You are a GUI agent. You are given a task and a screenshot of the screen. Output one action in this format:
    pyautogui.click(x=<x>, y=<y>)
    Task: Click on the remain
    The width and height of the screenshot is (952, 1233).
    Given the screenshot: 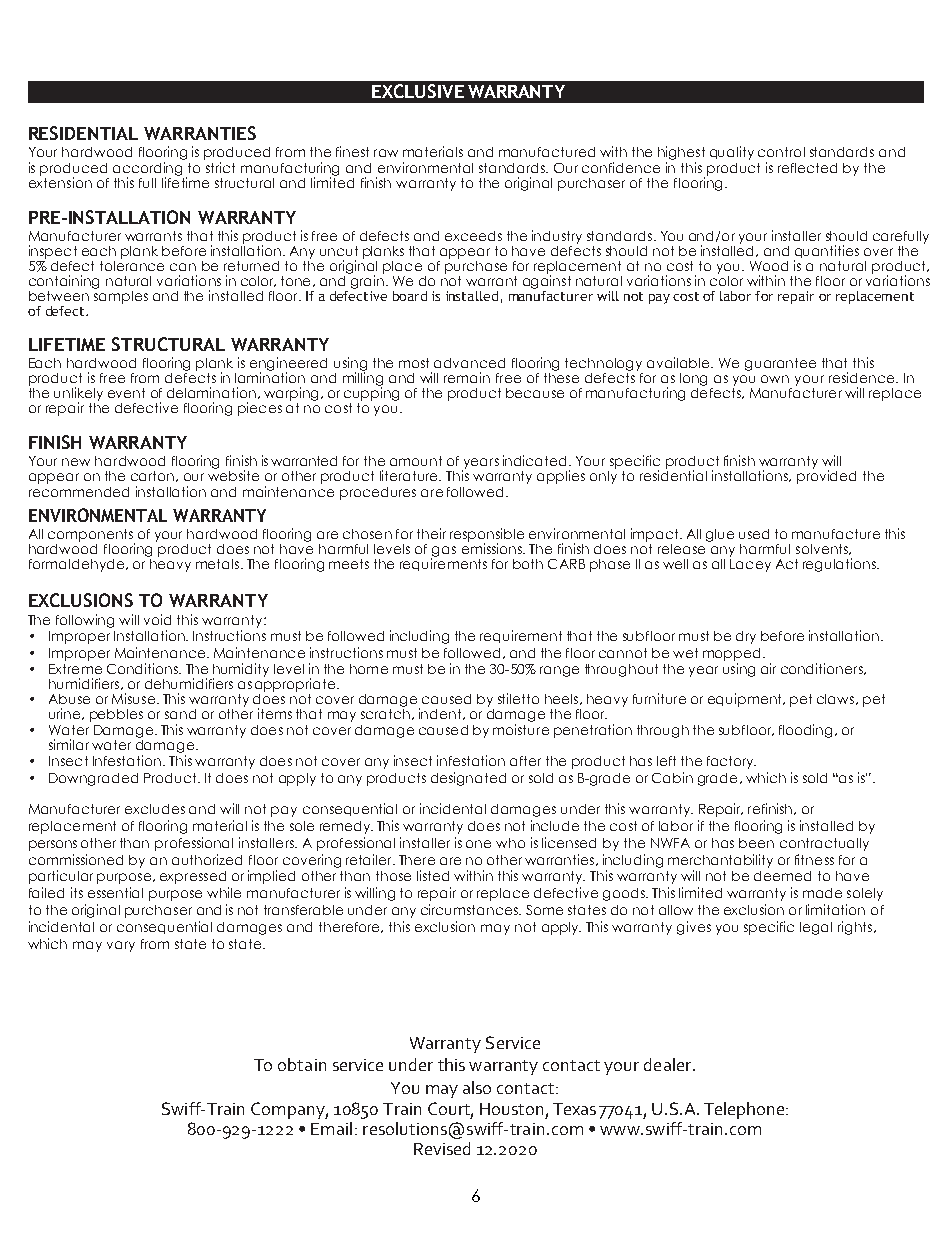 What is the action you would take?
    pyautogui.click(x=467, y=377)
